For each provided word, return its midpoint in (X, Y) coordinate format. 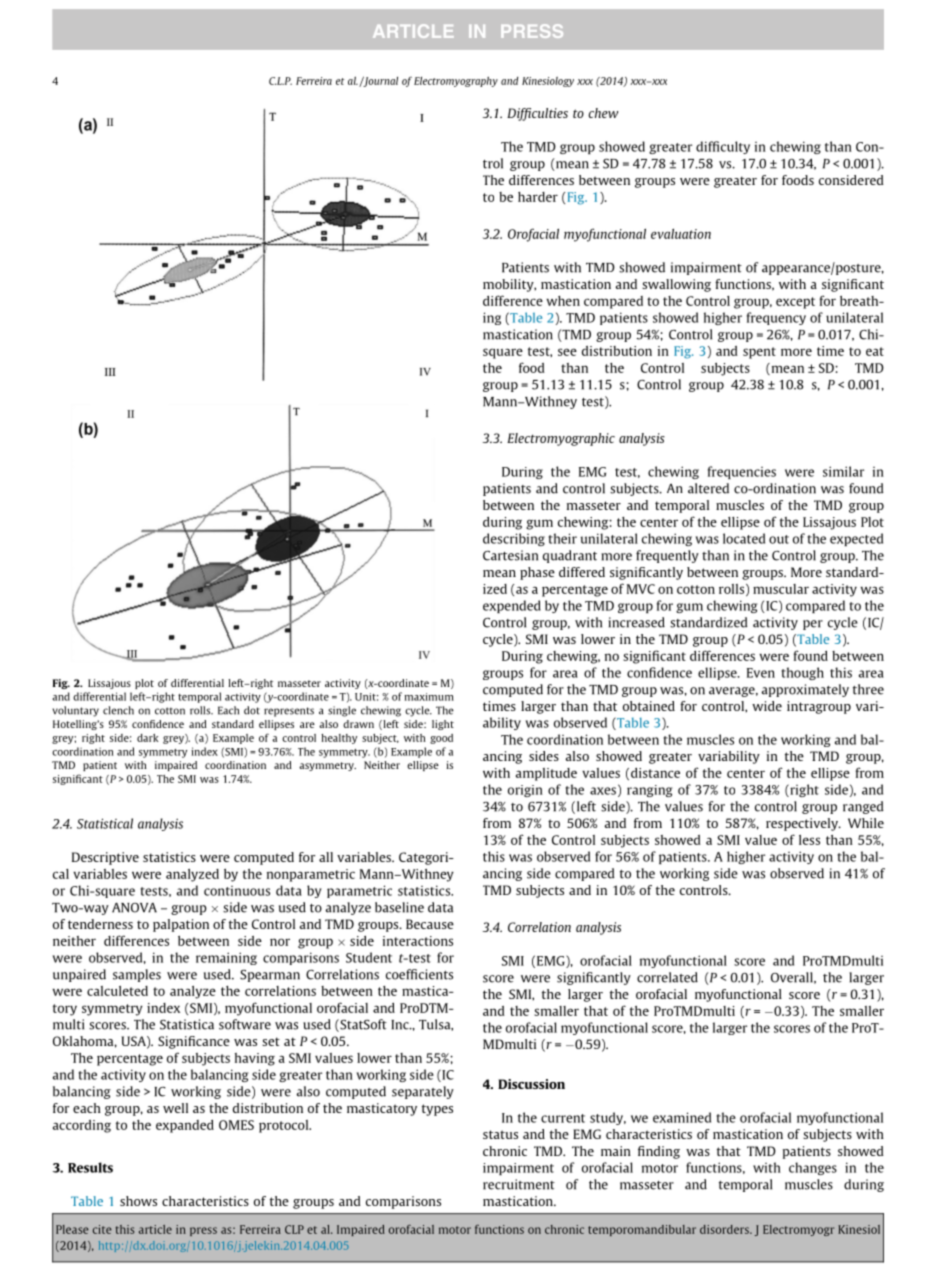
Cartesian (510, 555)
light (443, 725)
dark (147, 738)
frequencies (742, 472)
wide (767, 706)
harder (538, 197)
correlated (667, 977)
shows (138, 1201)
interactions (418, 941)
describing (514, 539)
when (563, 301)
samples (137, 975)
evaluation (681, 234)
